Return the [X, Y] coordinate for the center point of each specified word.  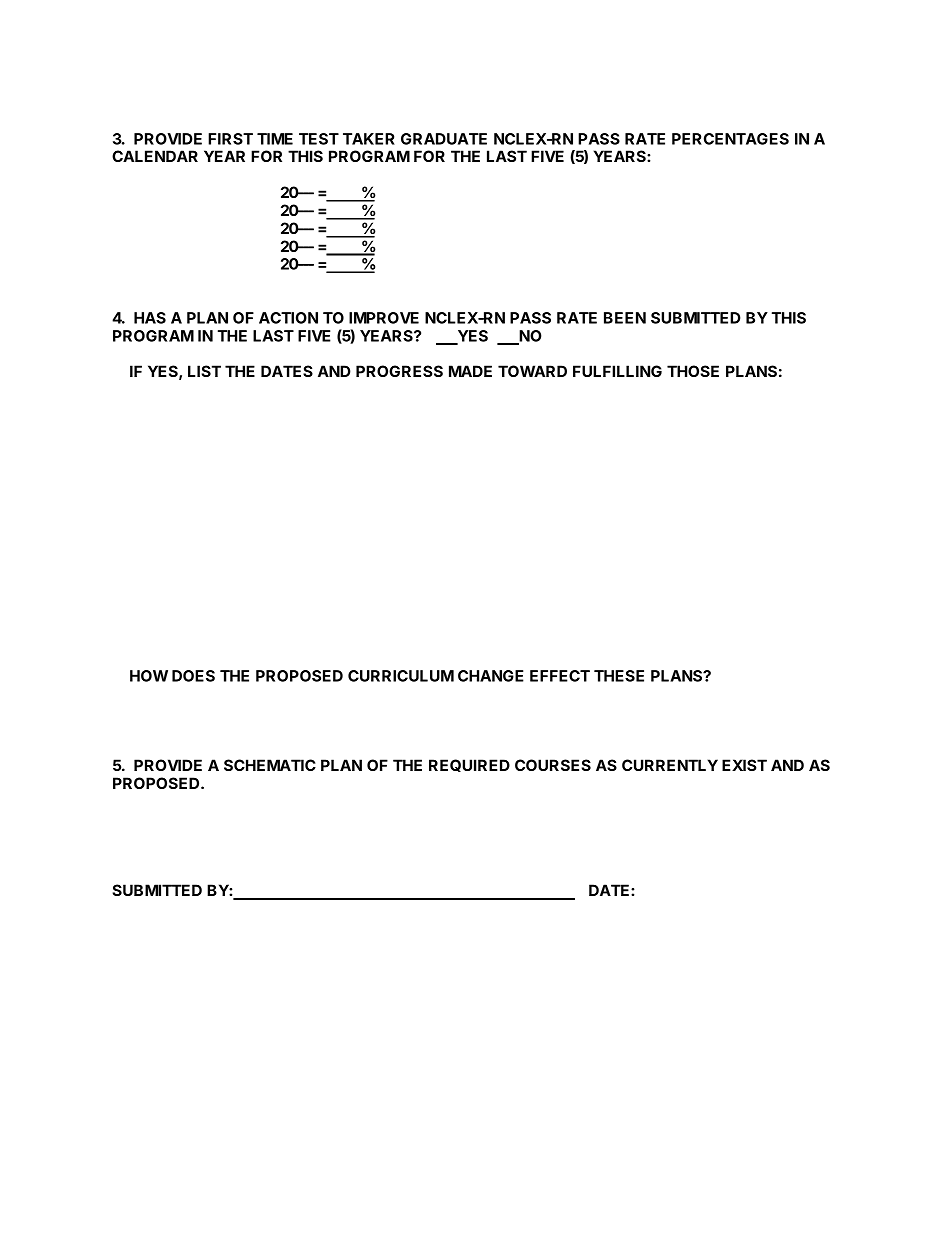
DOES [193, 676]
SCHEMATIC [270, 765]
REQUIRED [469, 765]
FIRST [230, 139]
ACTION [288, 318]
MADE [470, 371]
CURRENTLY [670, 765]
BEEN [625, 318]
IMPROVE [384, 318]
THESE [619, 676]
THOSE [693, 371]
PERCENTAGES [730, 139]
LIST [204, 371]
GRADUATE [444, 139]
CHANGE [491, 676]
